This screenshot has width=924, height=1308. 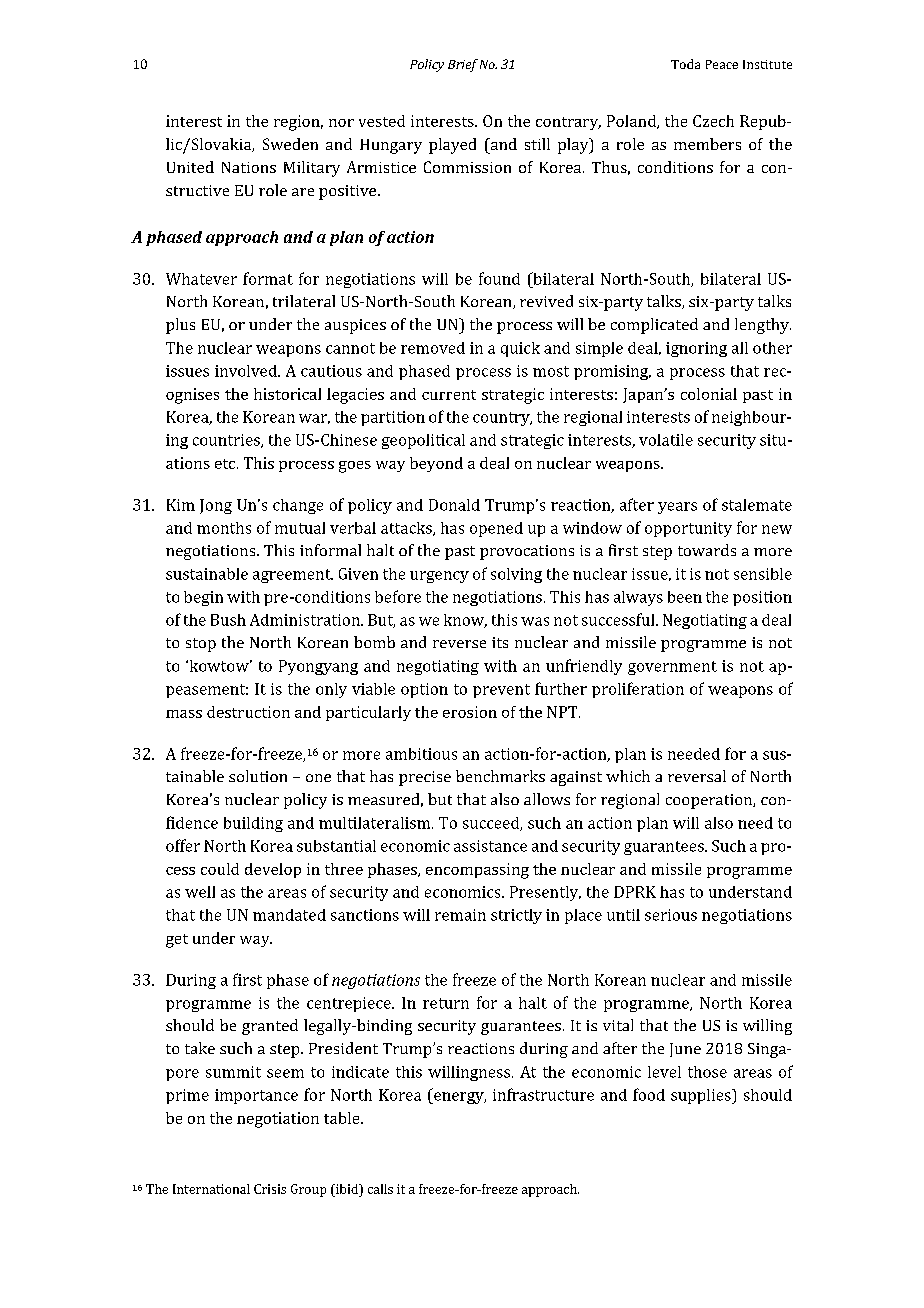 What do you see at coordinates (685, 597) in the screenshot?
I see `been` at bounding box center [685, 597].
